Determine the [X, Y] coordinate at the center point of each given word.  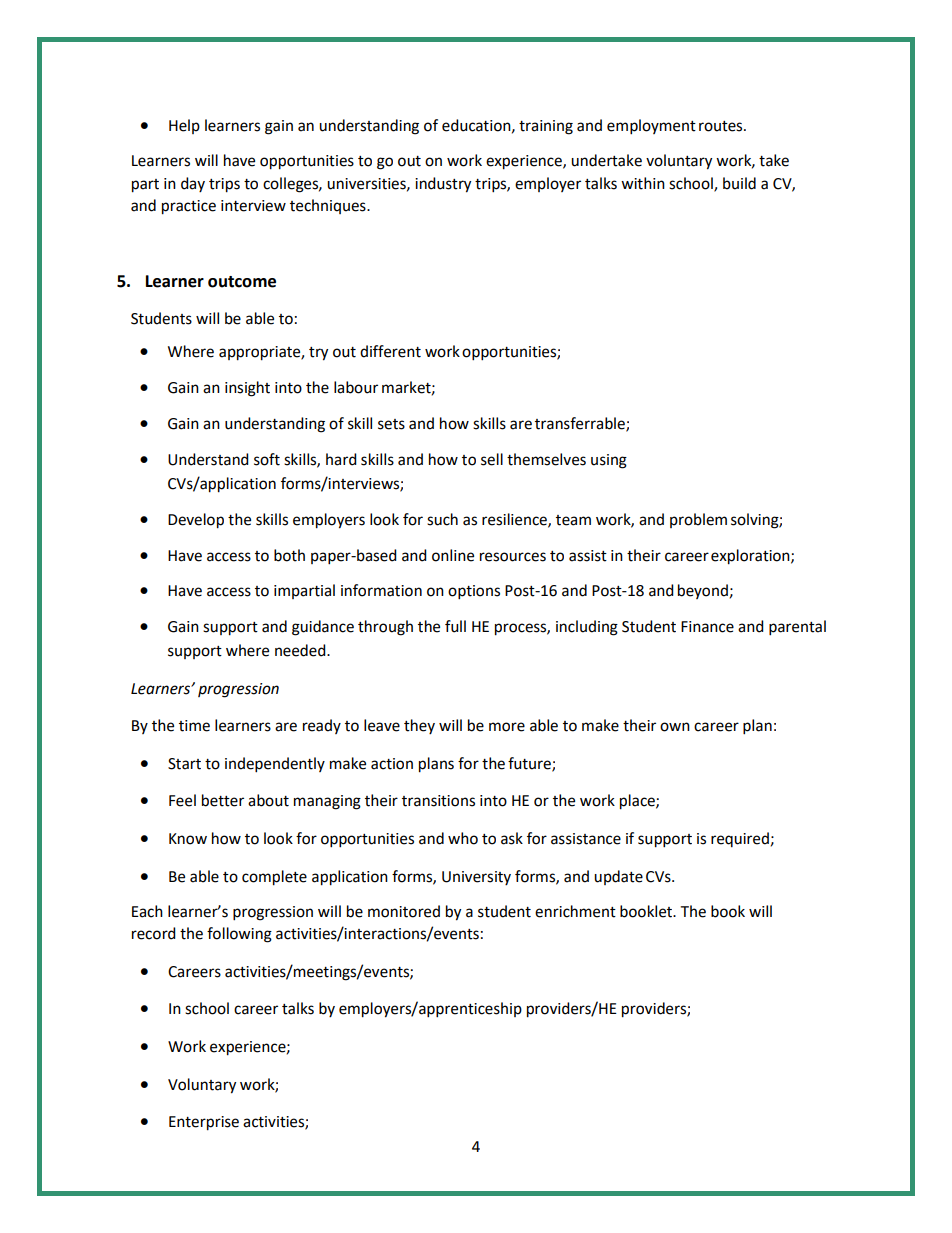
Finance [707, 627]
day [193, 184]
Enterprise [204, 1123]
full [455, 626]
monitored [404, 911]
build [739, 183]
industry [443, 185]
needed [301, 650]
